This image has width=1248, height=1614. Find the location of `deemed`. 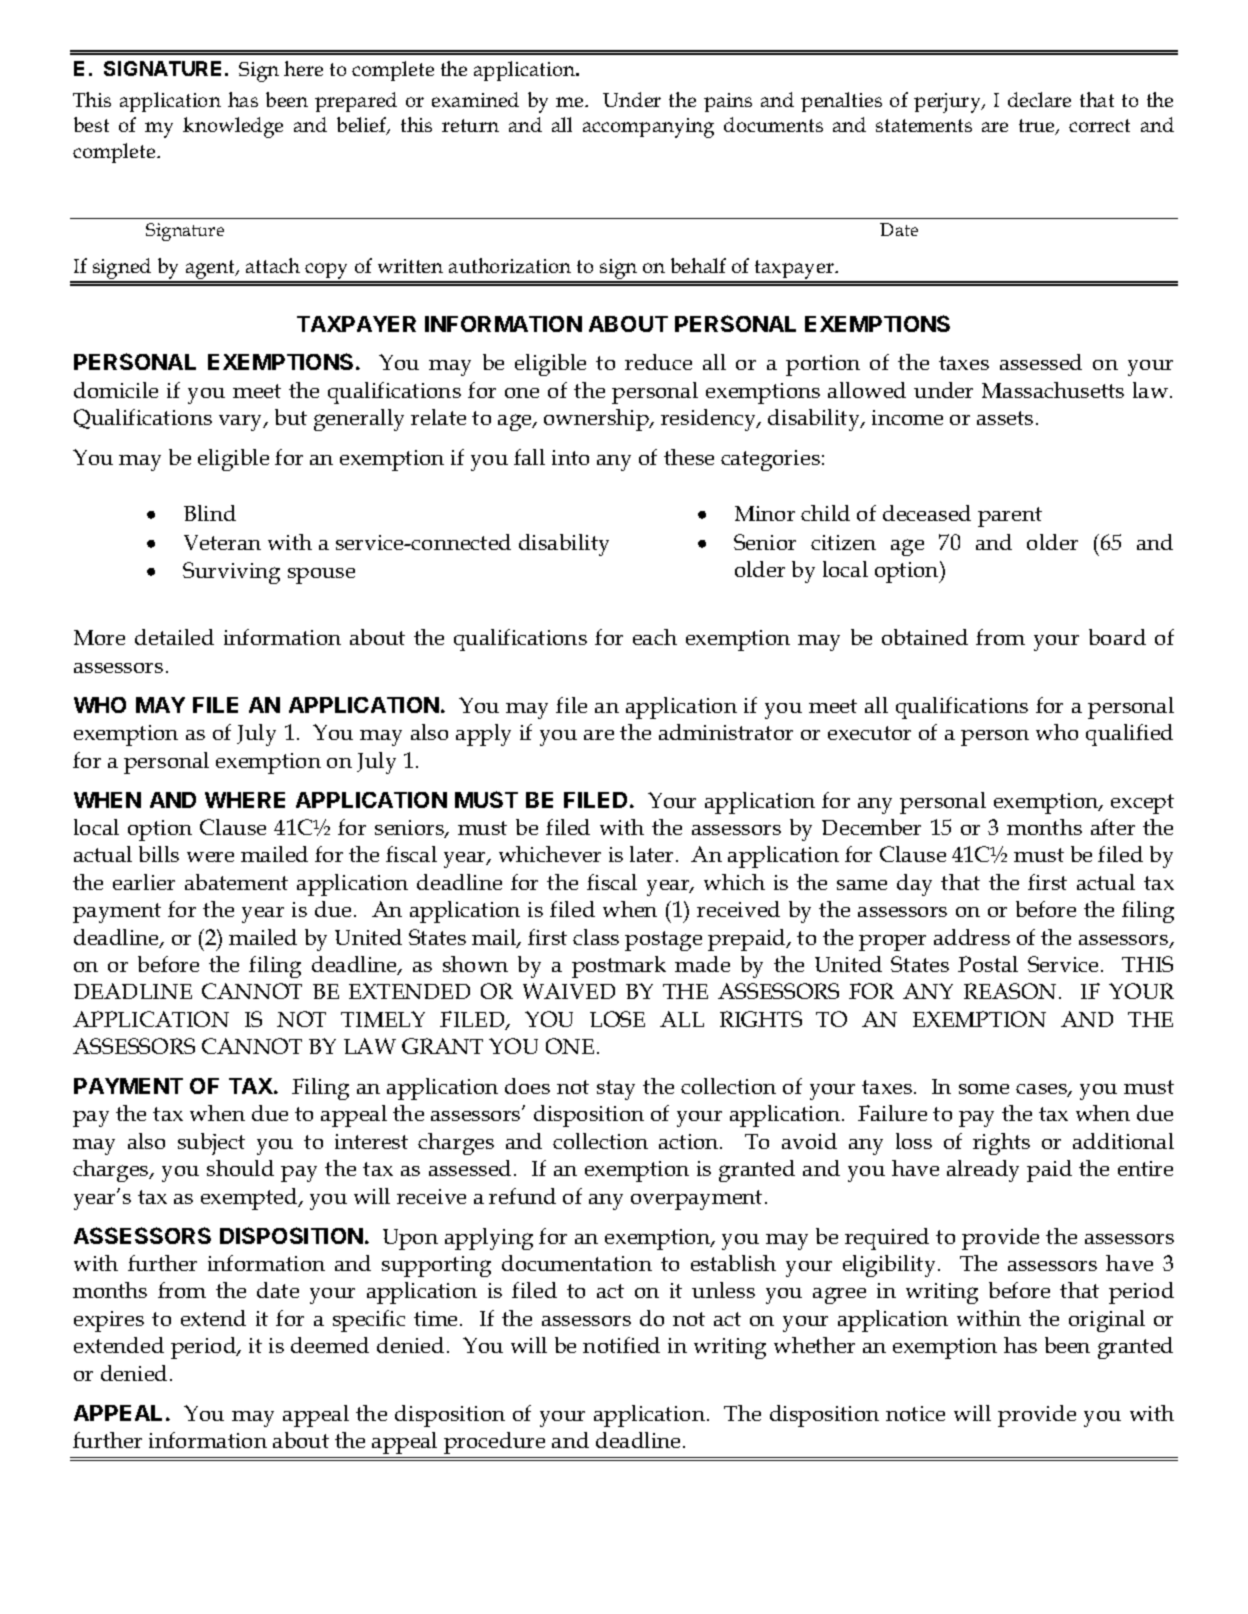

deemed is located at coordinates (330, 1345).
